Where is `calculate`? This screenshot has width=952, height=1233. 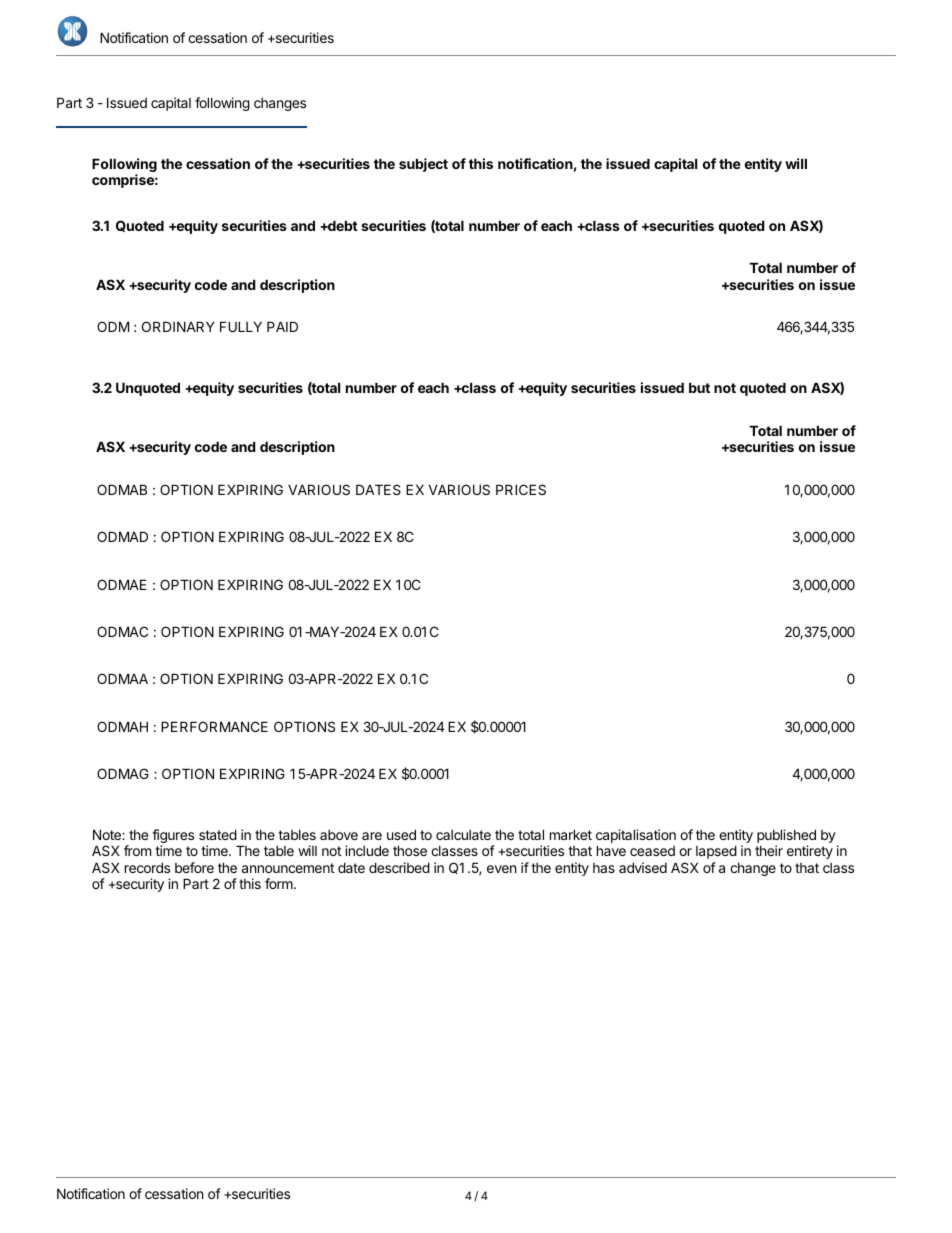
calculate is located at coordinates (463, 835).
